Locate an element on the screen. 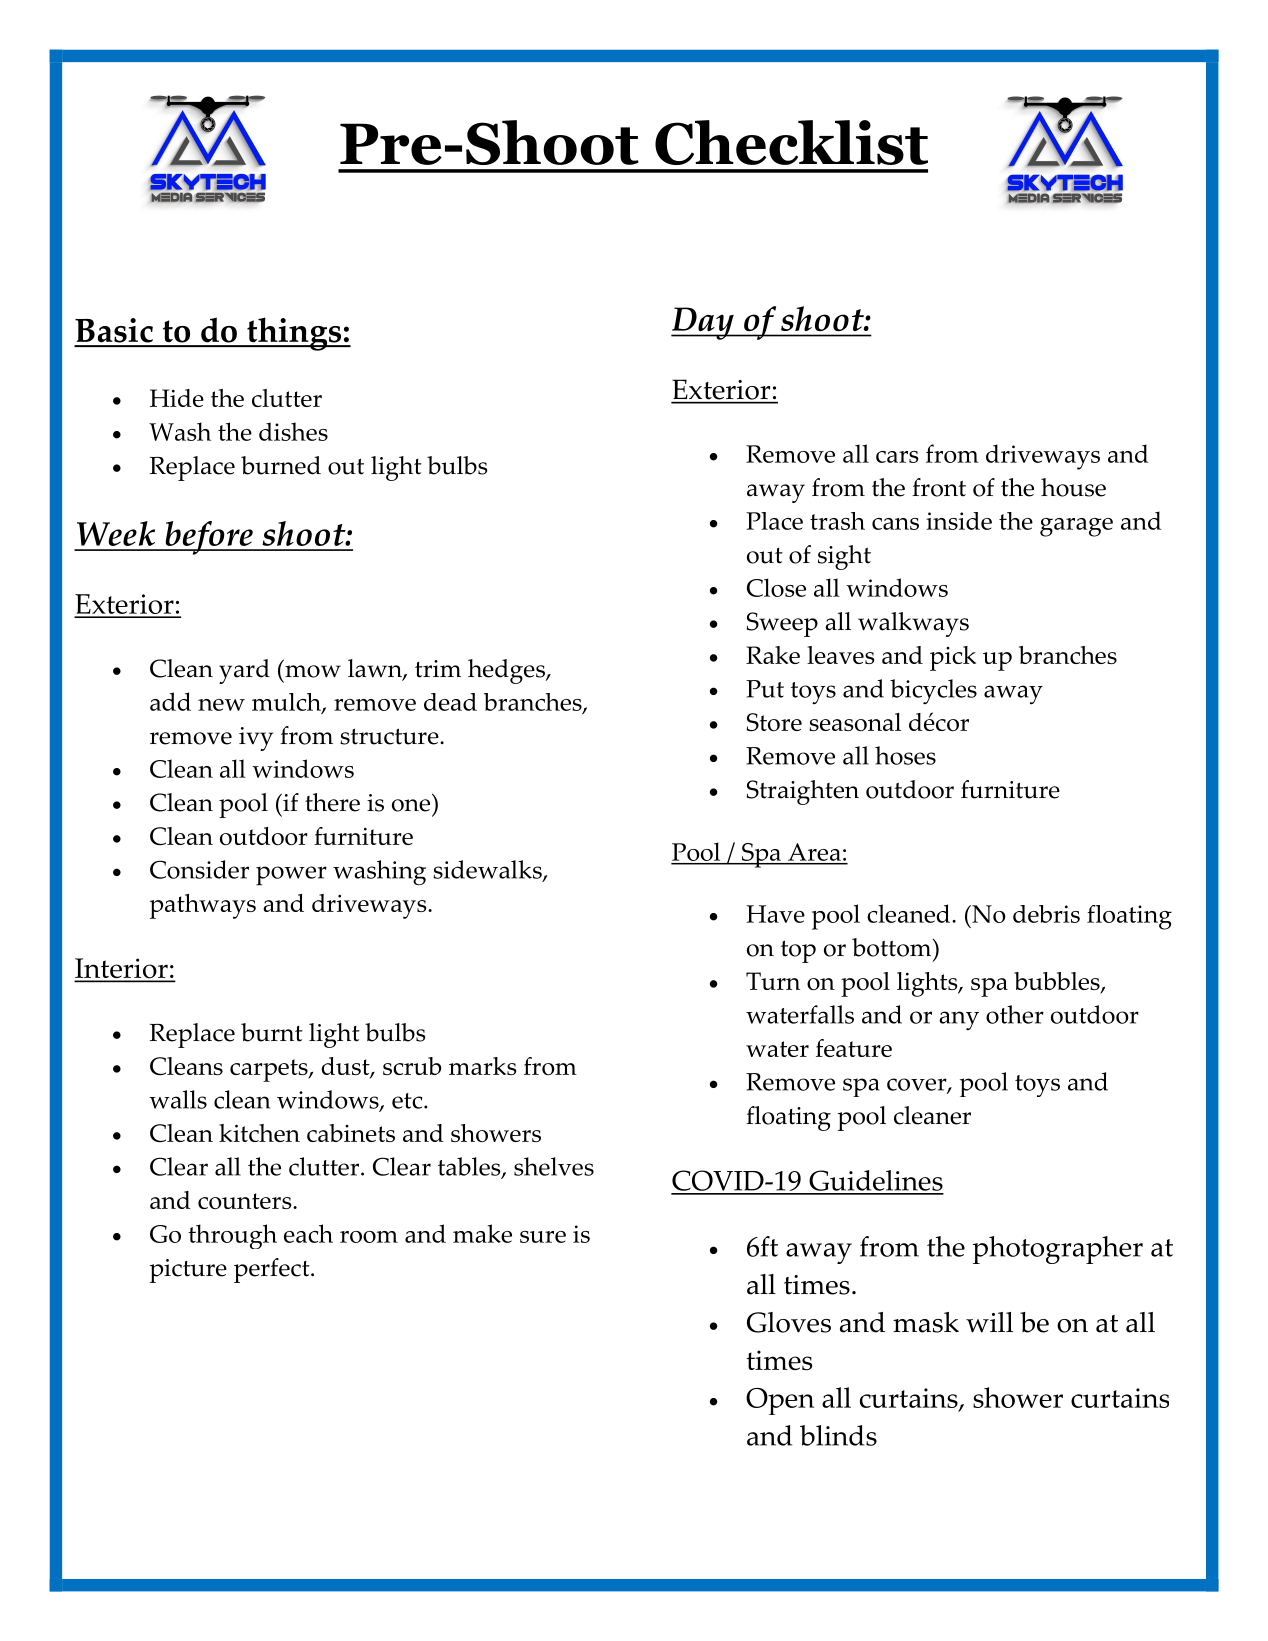 The image size is (1268, 1641). things is located at coordinates (294, 334).
